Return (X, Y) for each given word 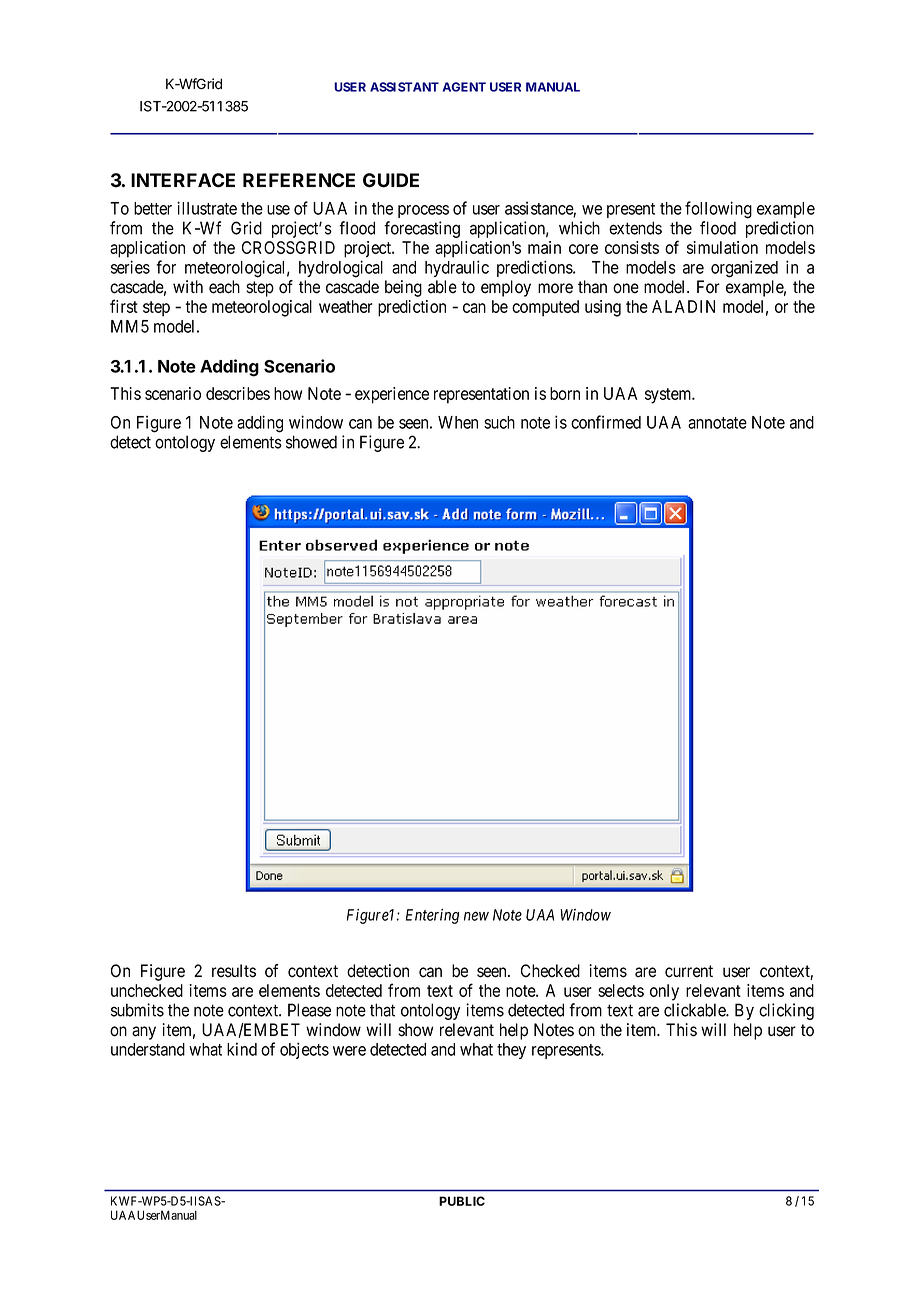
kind (242, 1049)
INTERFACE (183, 180)
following (718, 210)
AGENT (464, 87)
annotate (717, 423)
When (458, 422)
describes (238, 393)
